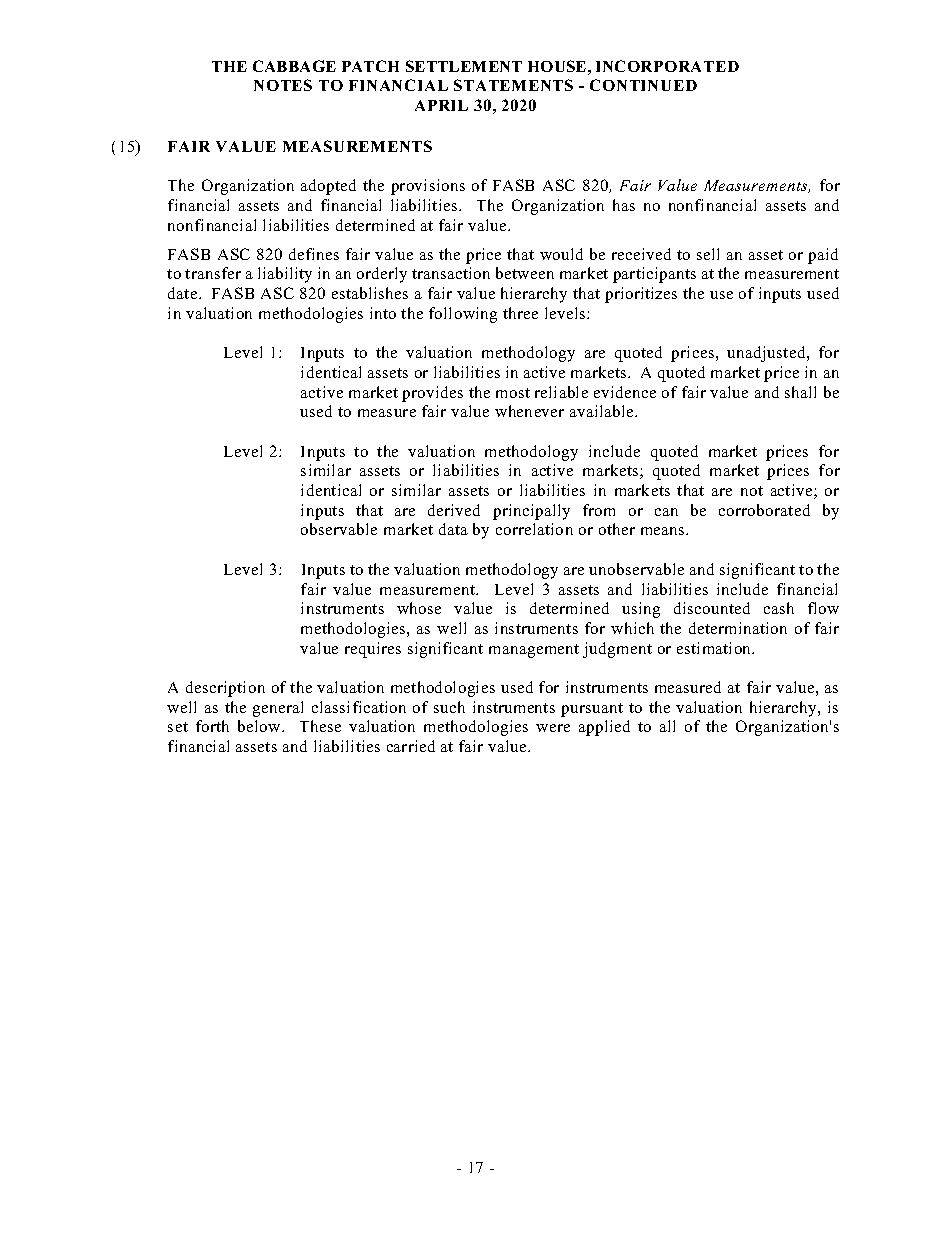 This screenshot has height=1233, width=952. Describe the element at coordinates (454, 510) in the screenshot. I see `derived` at that location.
